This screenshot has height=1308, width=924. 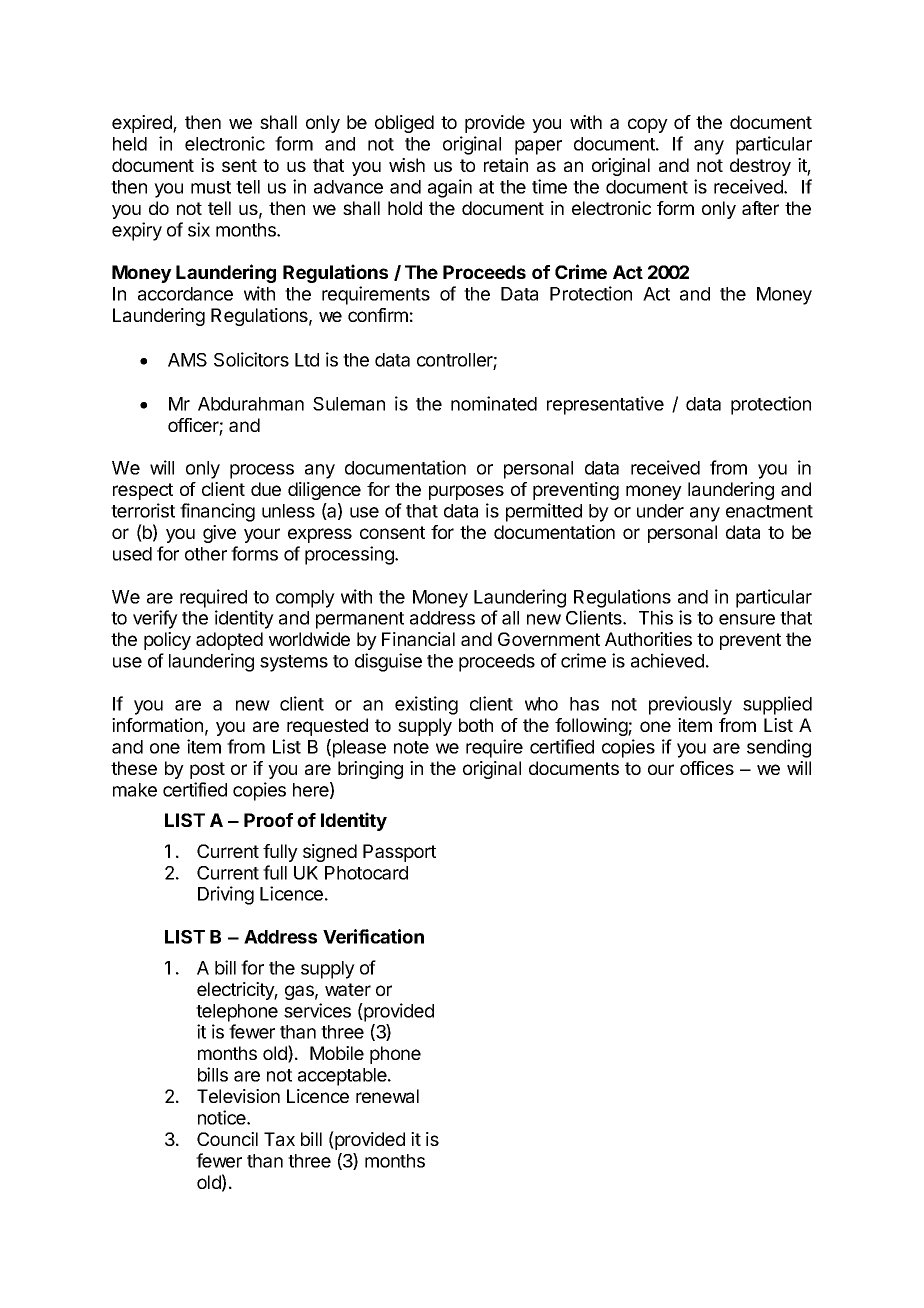 I want to click on renewal, so click(x=387, y=1096).
